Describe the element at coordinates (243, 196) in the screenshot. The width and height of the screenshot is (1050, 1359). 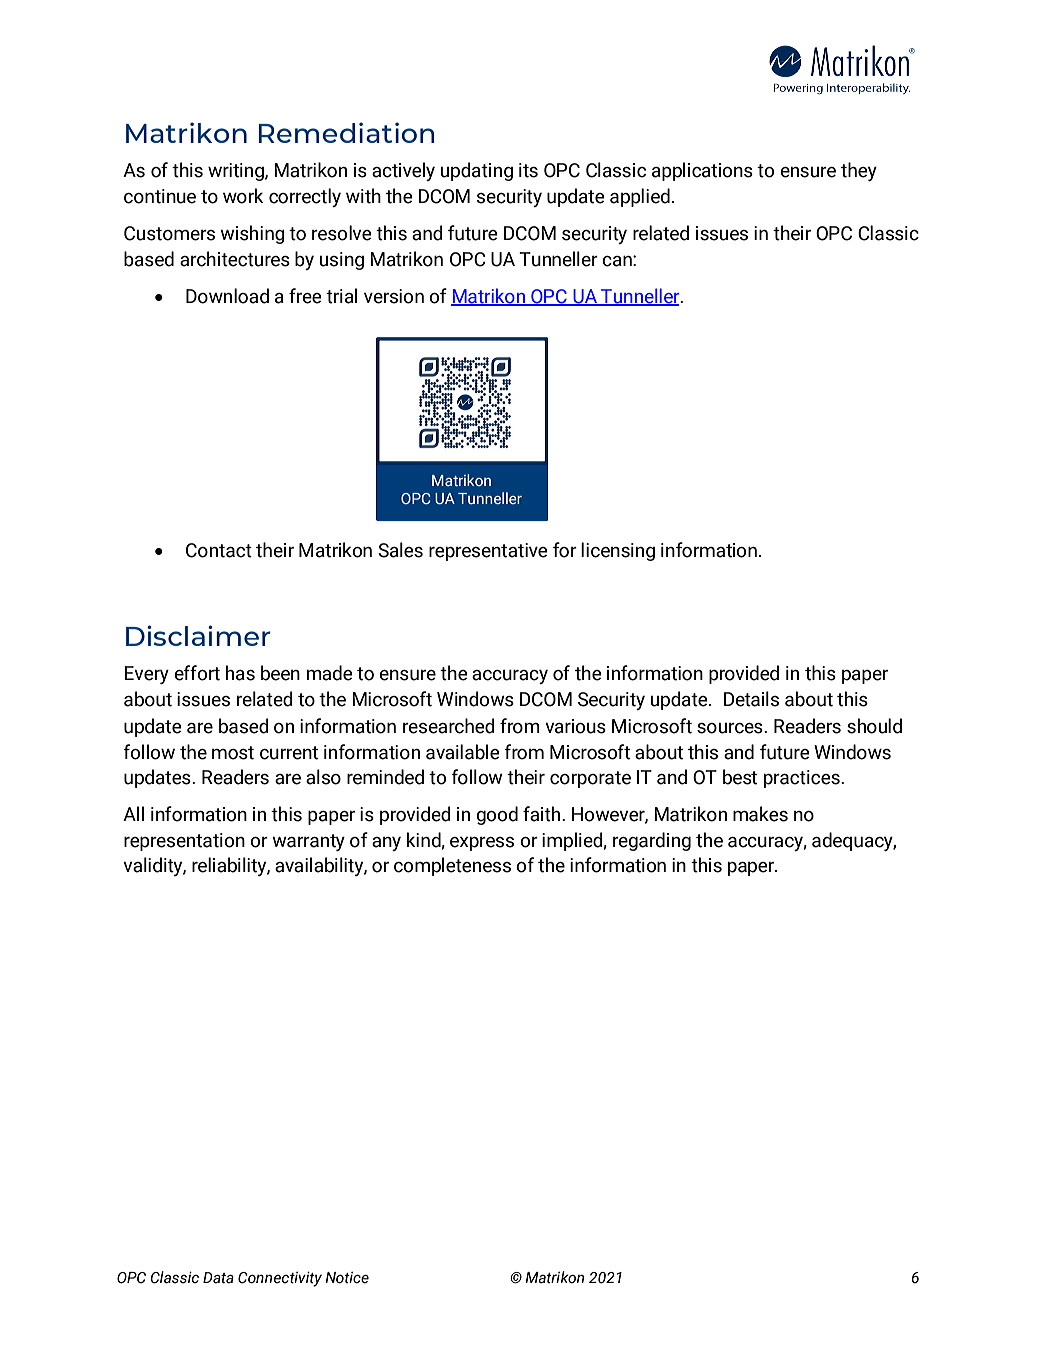
I see `work` at that location.
